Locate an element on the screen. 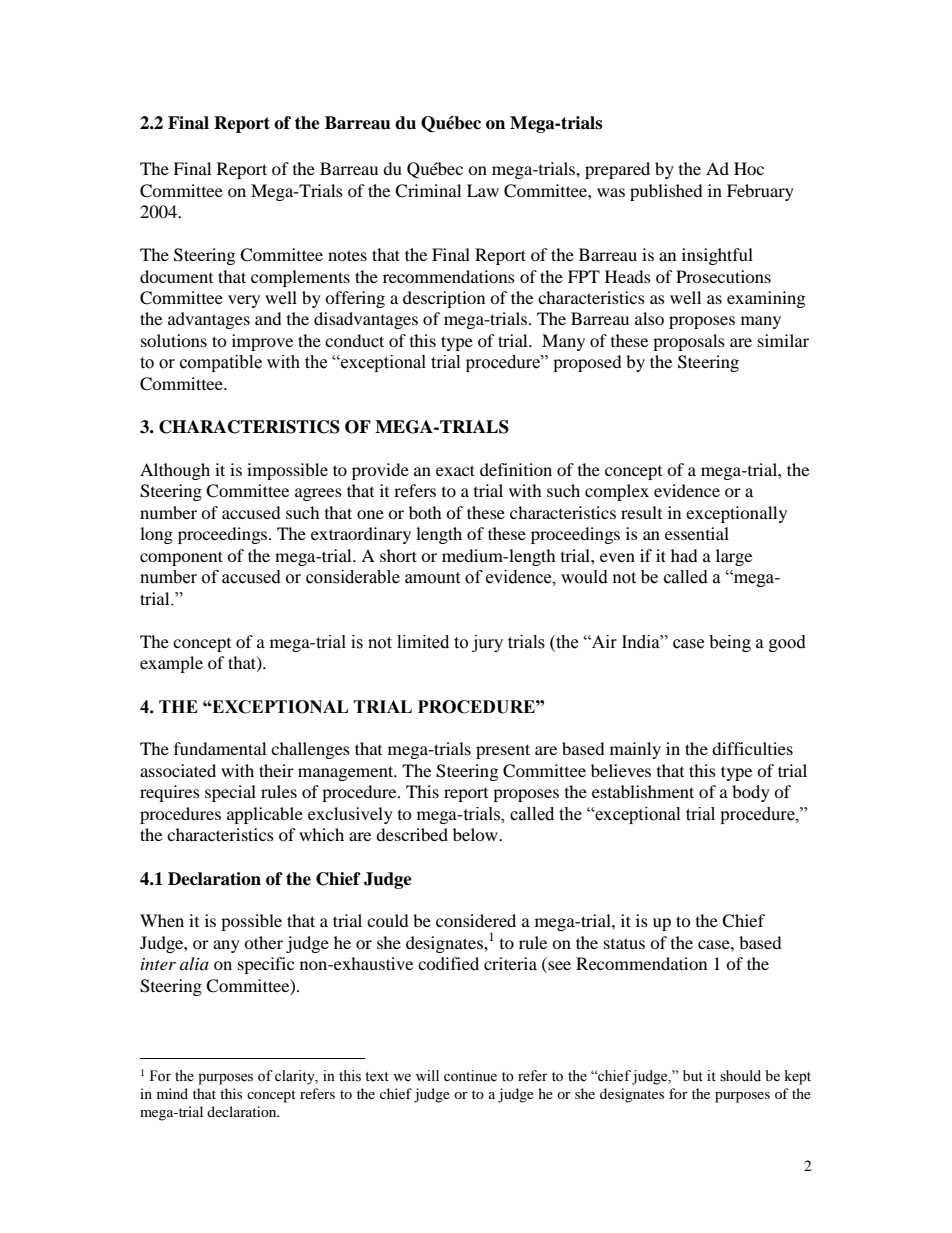  proposals is located at coordinates (689, 342).
